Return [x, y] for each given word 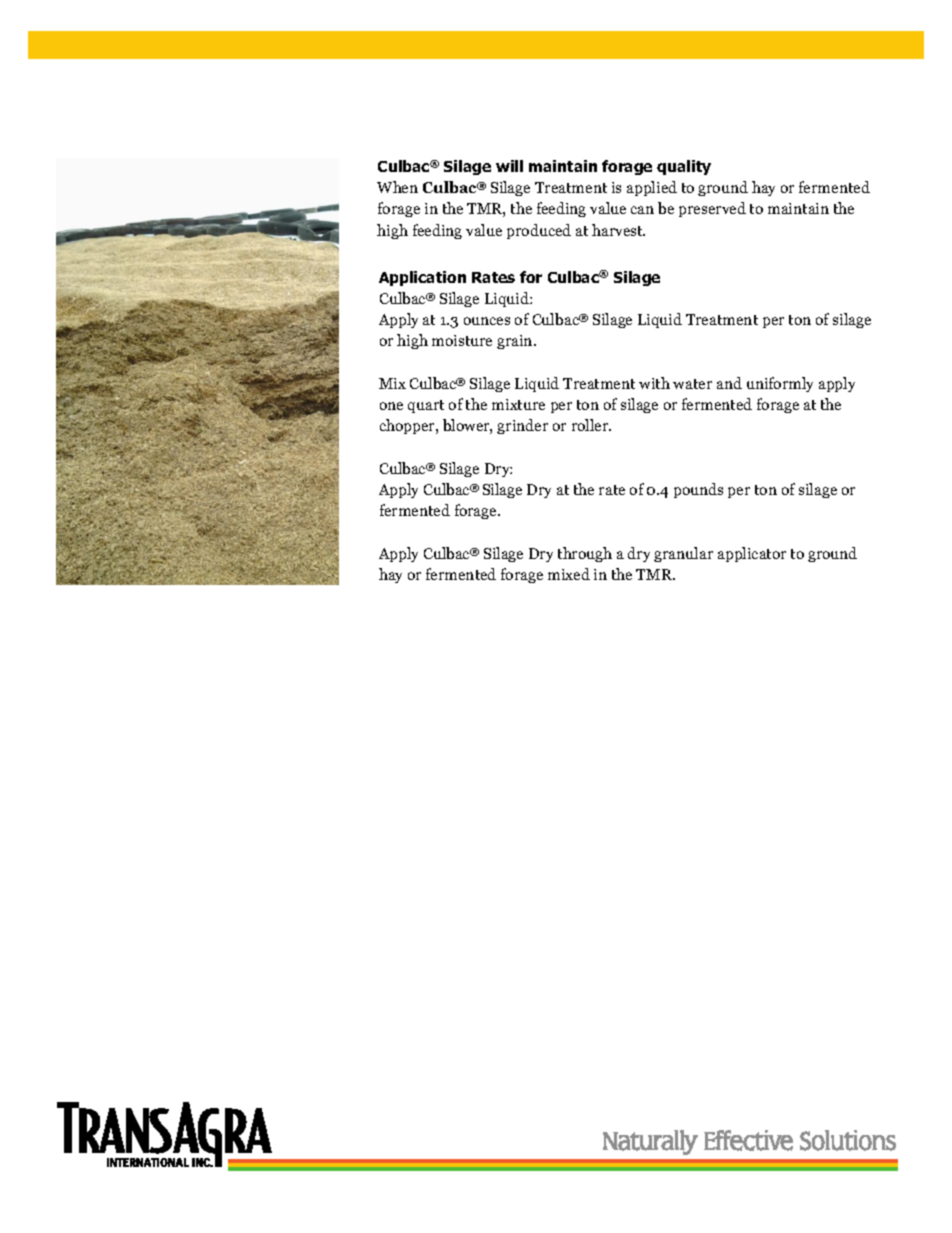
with [654, 383]
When [397, 187]
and [729, 383]
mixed [569, 574]
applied [652, 188]
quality [684, 167]
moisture [462, 340]
